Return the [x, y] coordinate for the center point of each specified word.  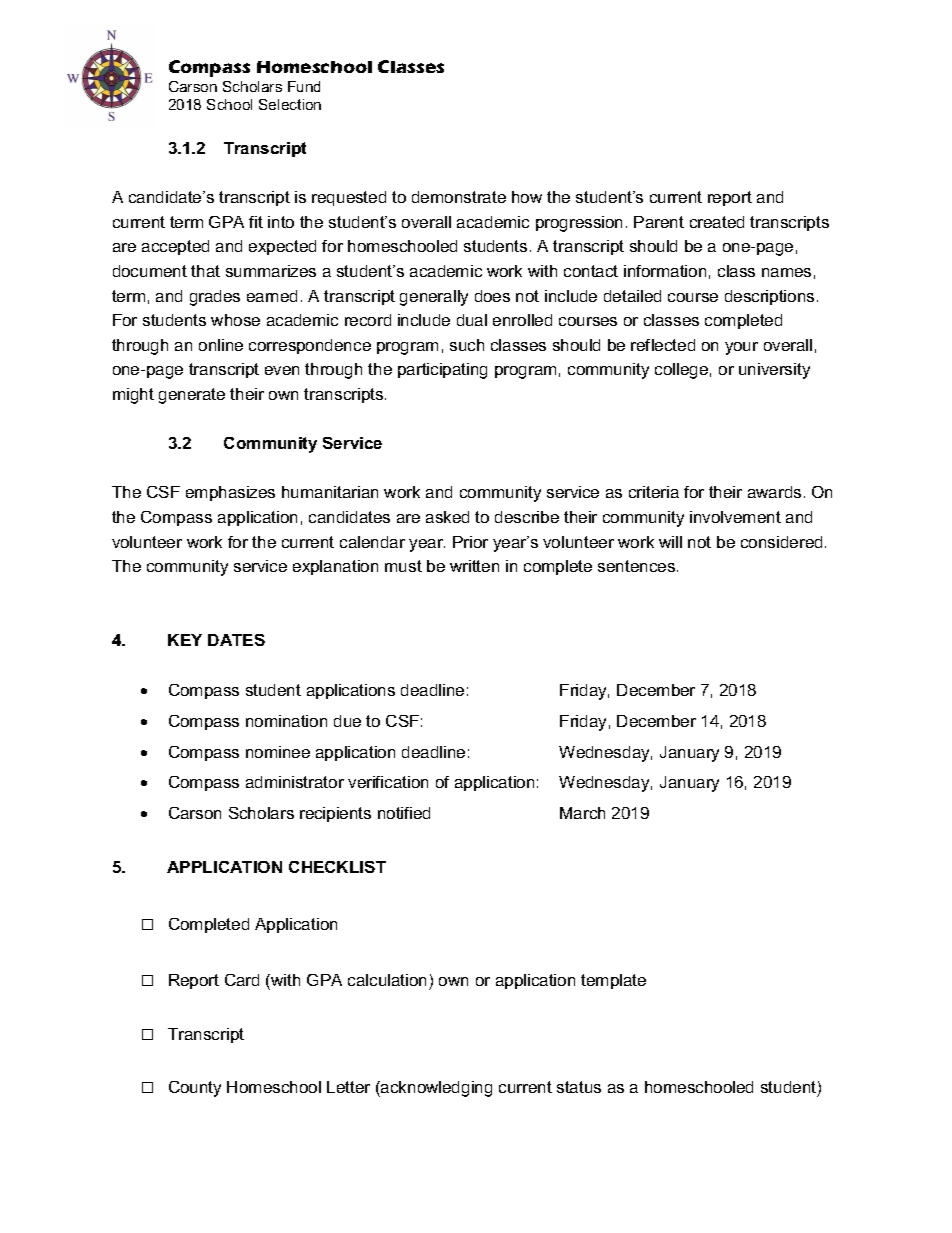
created [717, 222]
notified [404, 813]
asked [447, 517]
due [347, 721]
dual [472, 320]
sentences [638, 566]
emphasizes [230, 493]
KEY [185, 640]
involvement [735, 517]
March [582, 813]
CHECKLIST [337, 867]
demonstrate [459, 197]
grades [215, 298]
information [665, 271]
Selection [290, 104]
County [195, 1089]
